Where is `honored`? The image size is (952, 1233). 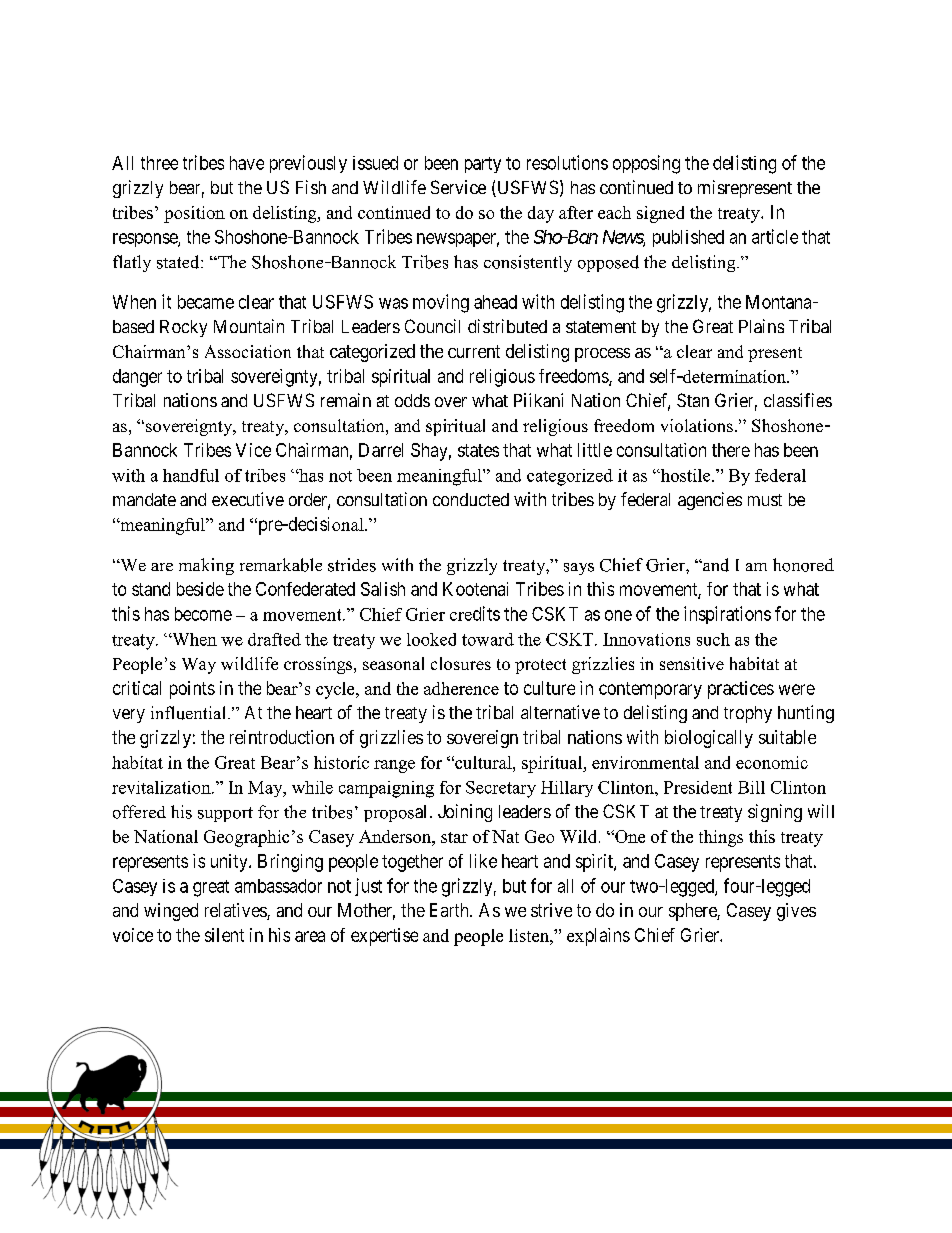
honored is located at coordinates (803, 565).
